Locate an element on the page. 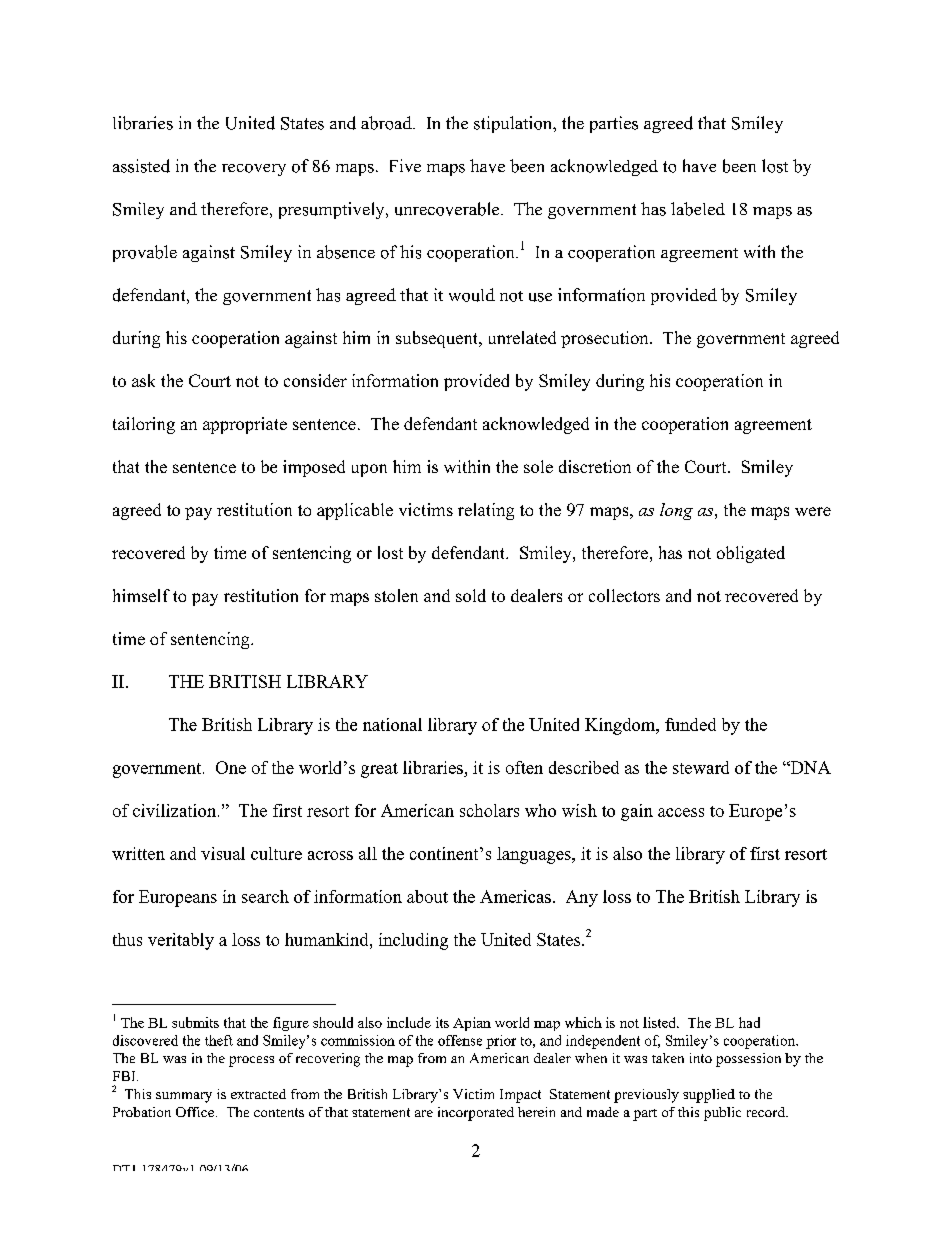 The image size is (952, 1233). recovery is located at coordinates (254, 170).
